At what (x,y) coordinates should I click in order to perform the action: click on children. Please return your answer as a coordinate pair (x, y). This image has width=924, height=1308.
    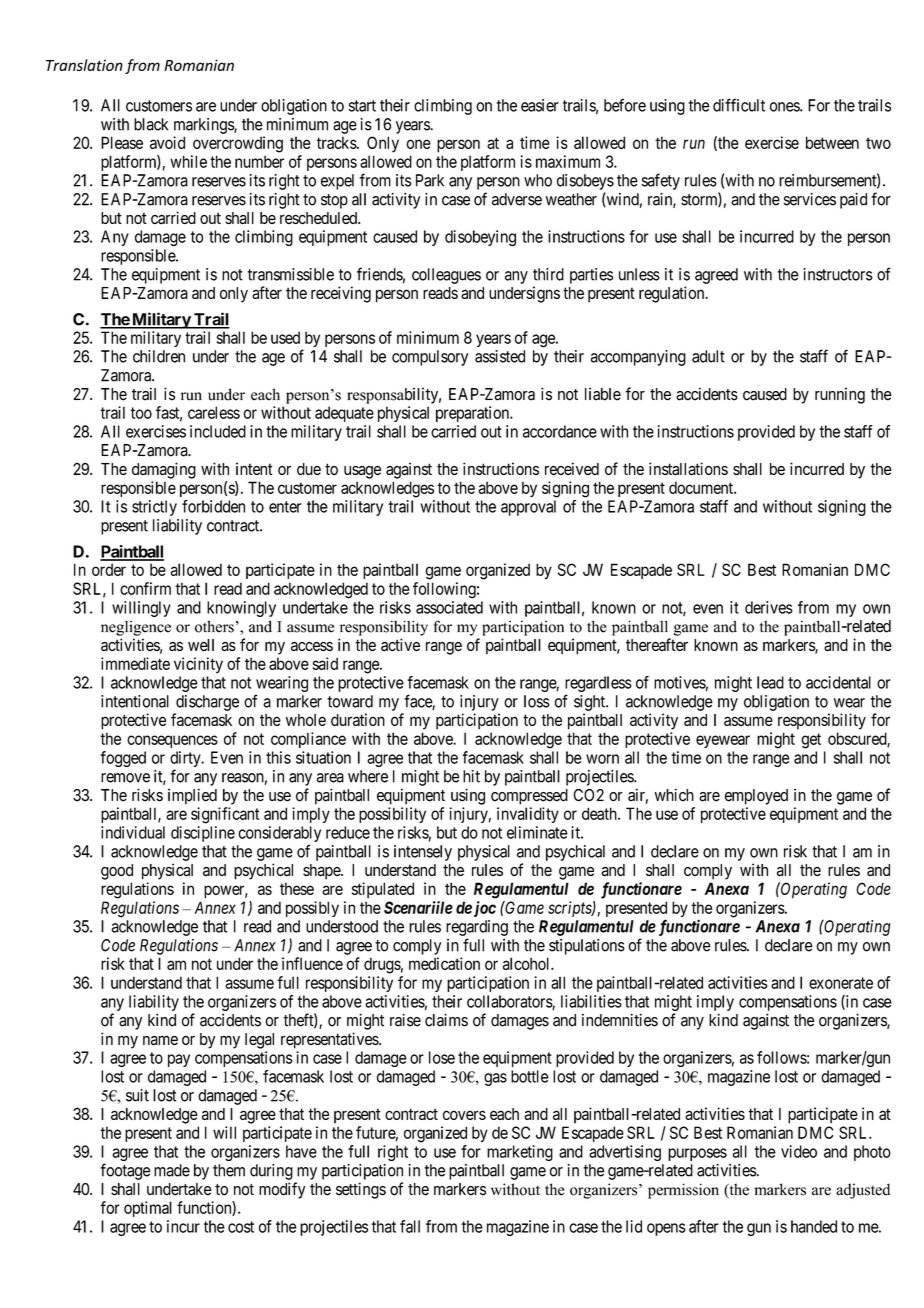
    Looking at the image, I should click on (159, 356).
